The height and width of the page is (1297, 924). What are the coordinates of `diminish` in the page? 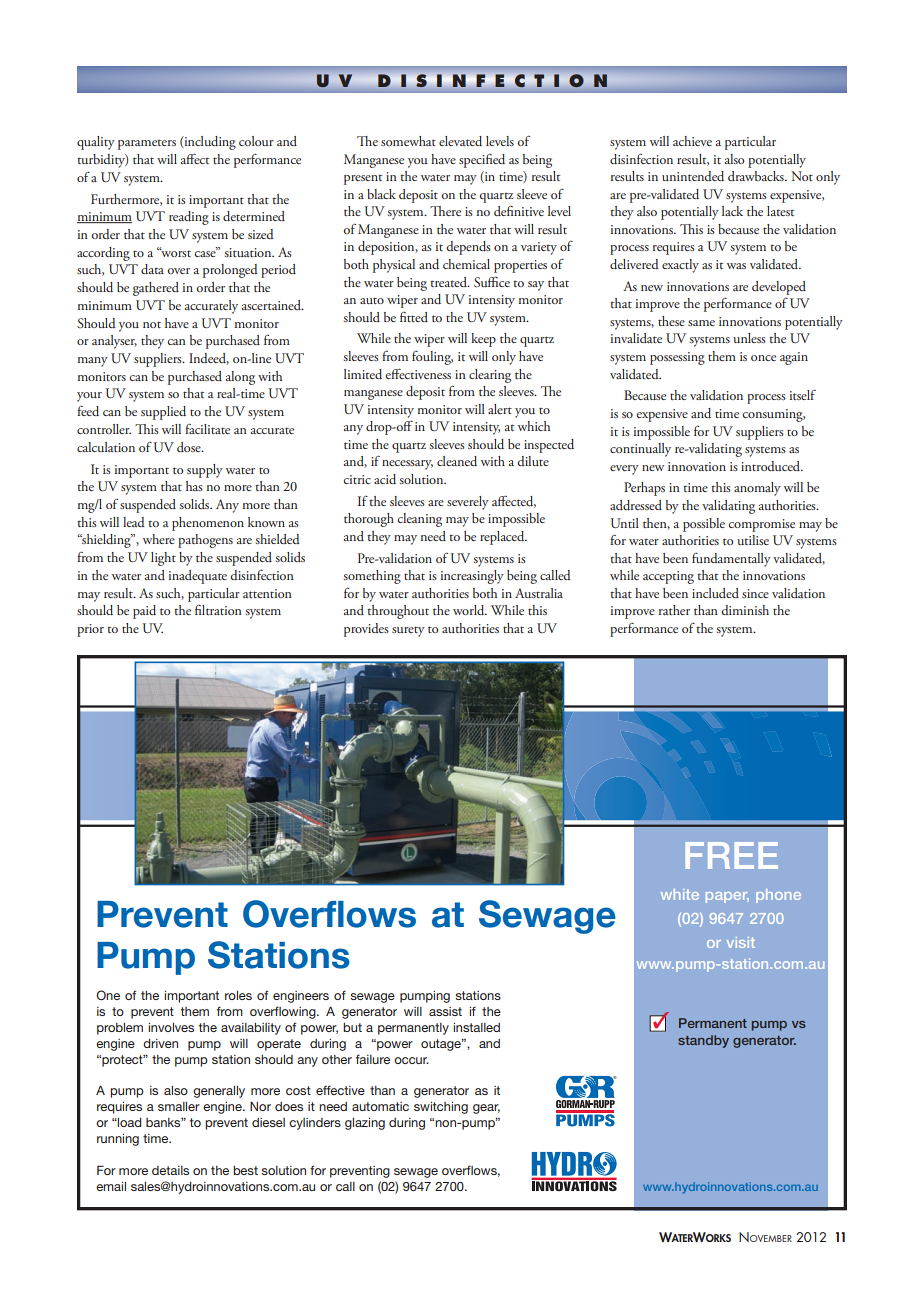 It's located at (745, 610).
